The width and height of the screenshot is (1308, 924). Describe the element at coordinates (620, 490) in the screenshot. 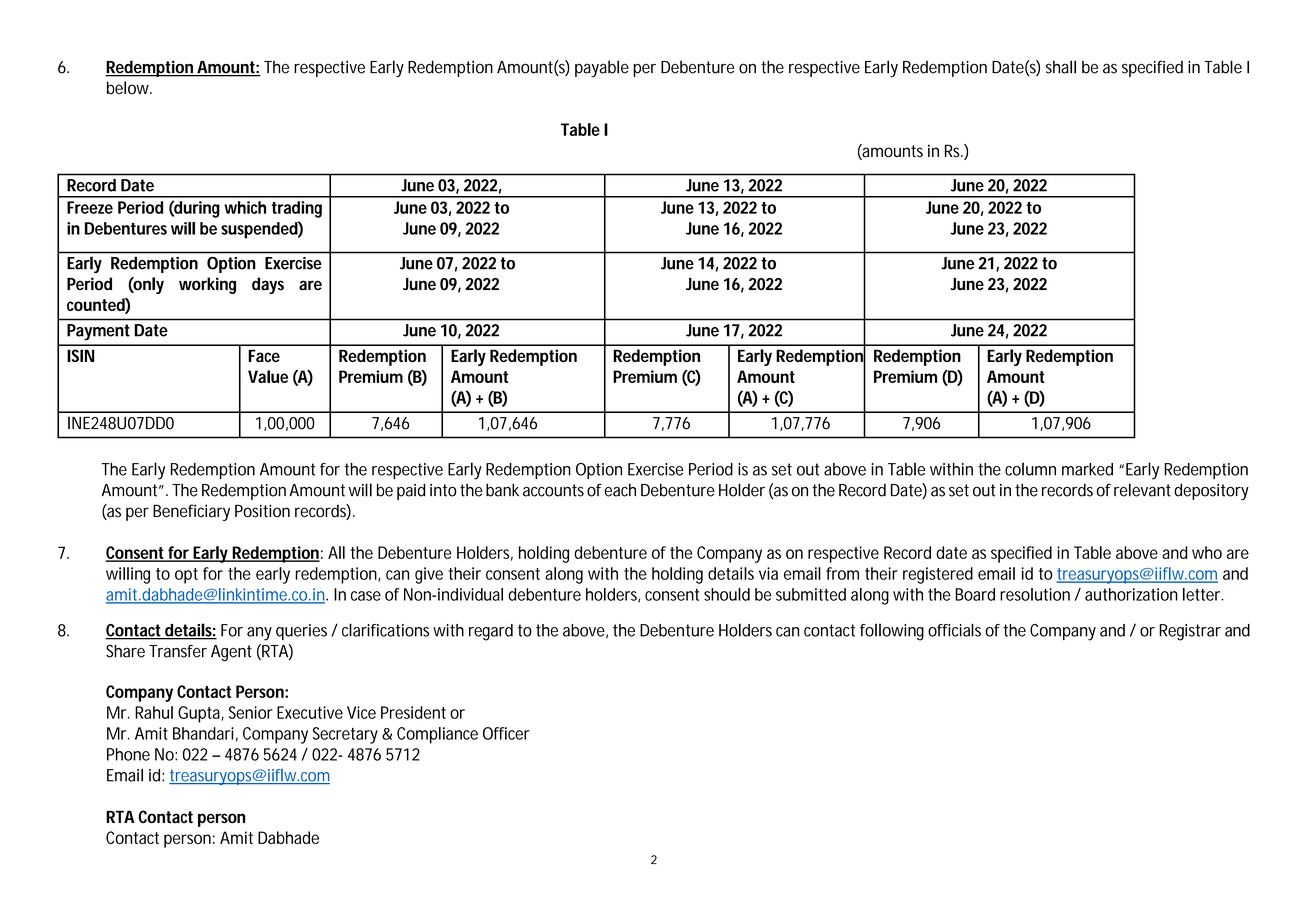

I see `each` at that location.
